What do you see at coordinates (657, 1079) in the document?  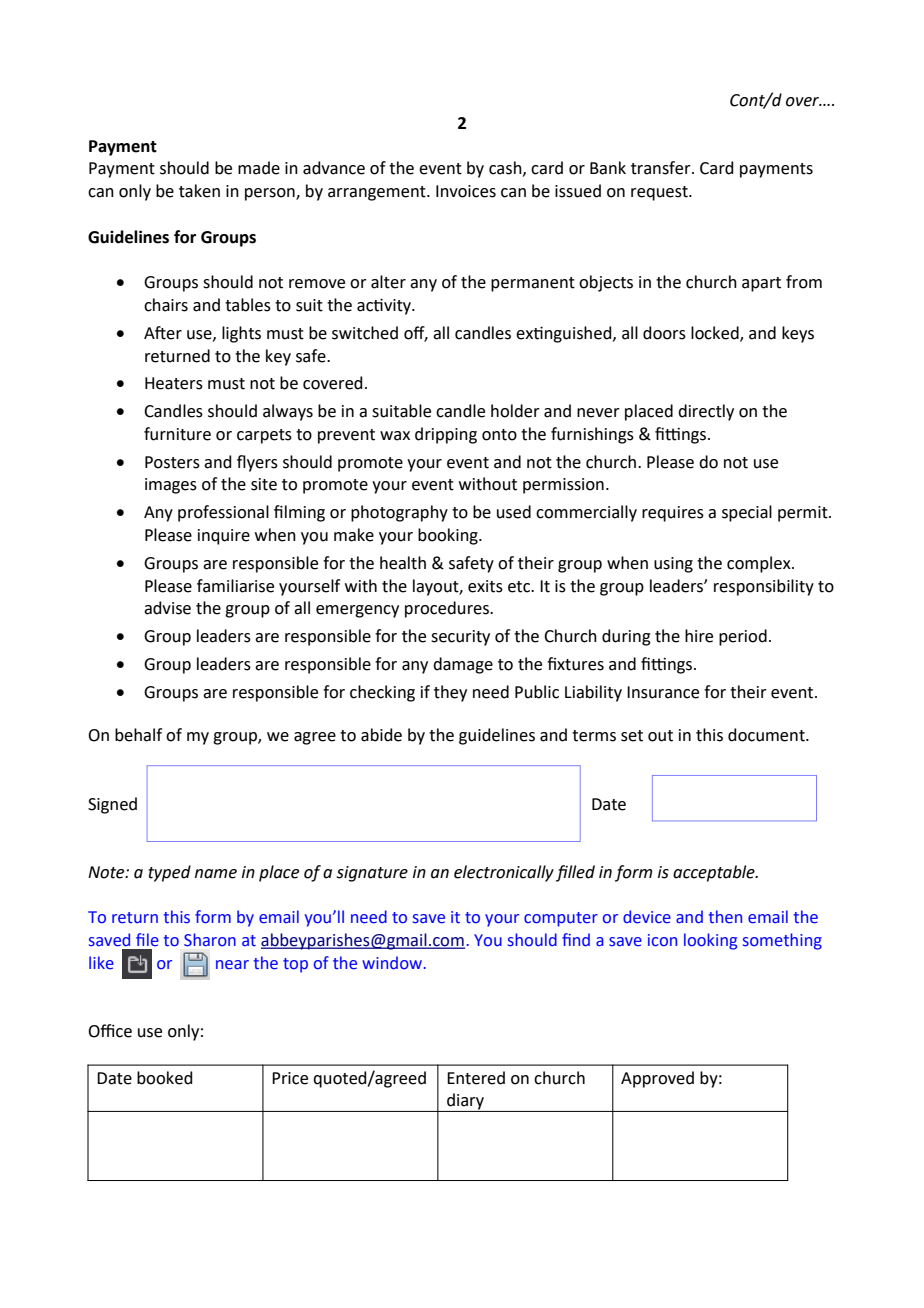 I see `Approved` at bounding box center [657, 1079].
